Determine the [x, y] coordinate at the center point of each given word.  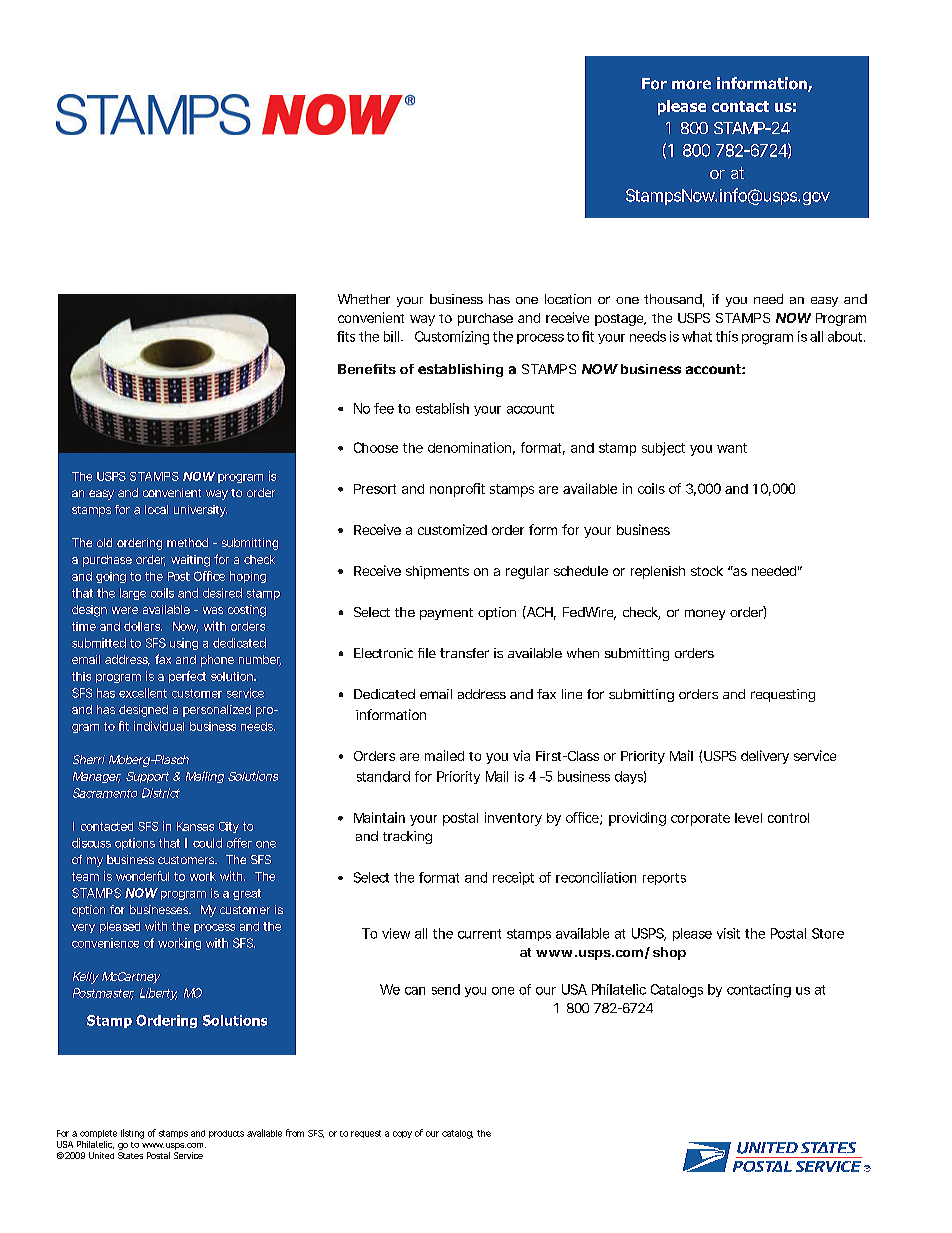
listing [132, 1134]
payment [446, 614]
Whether [364, 299]
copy [402, 1134]
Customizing [452, 338]
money [705, 614]
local [156, 509]
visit [728, 933]
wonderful [142, 876]
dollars [143, 626]
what [697, 336]
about [846, 336]
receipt [513, 878]
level [748, 818]
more [691, 85]
